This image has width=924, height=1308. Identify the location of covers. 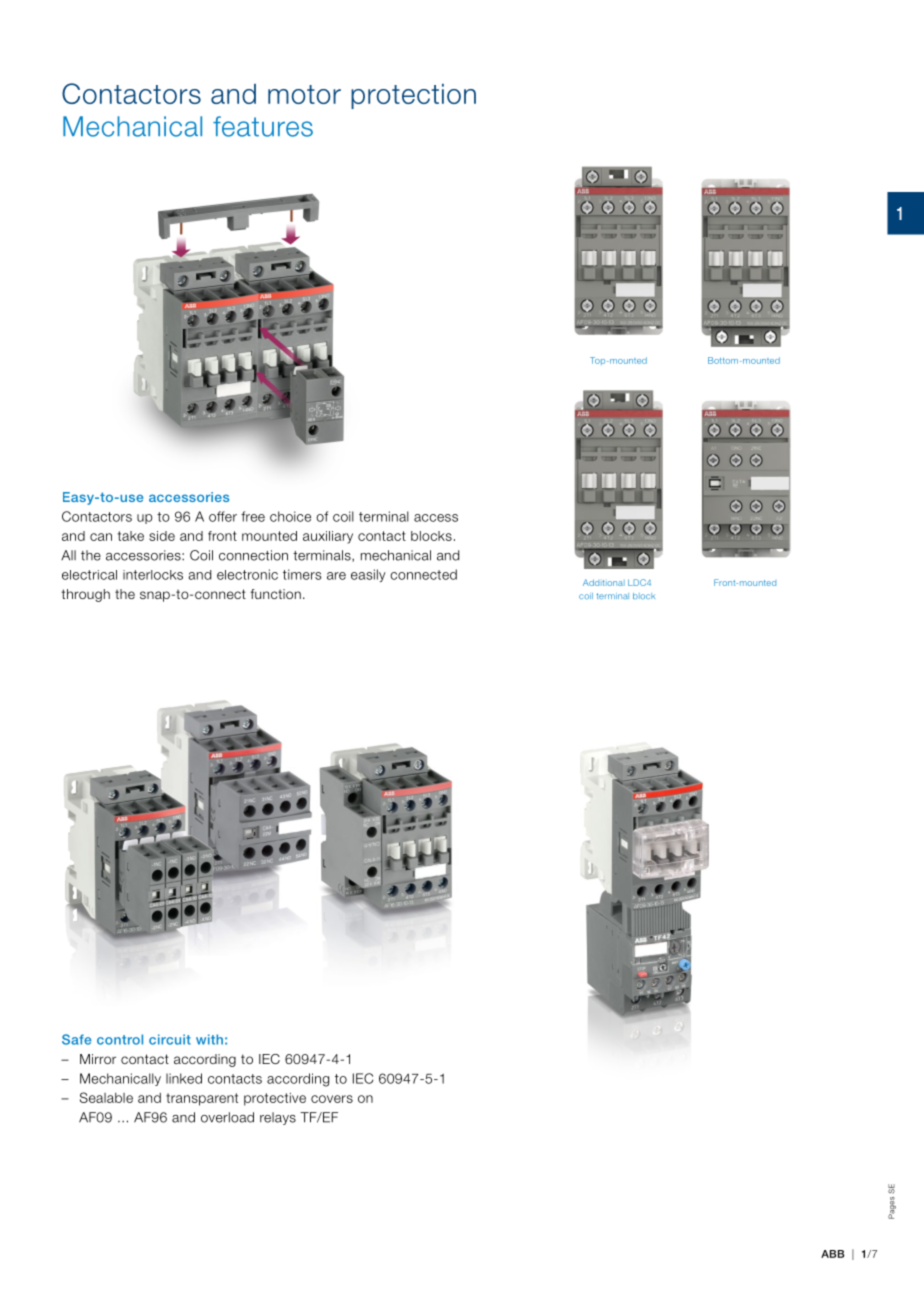
(332, 1099).
